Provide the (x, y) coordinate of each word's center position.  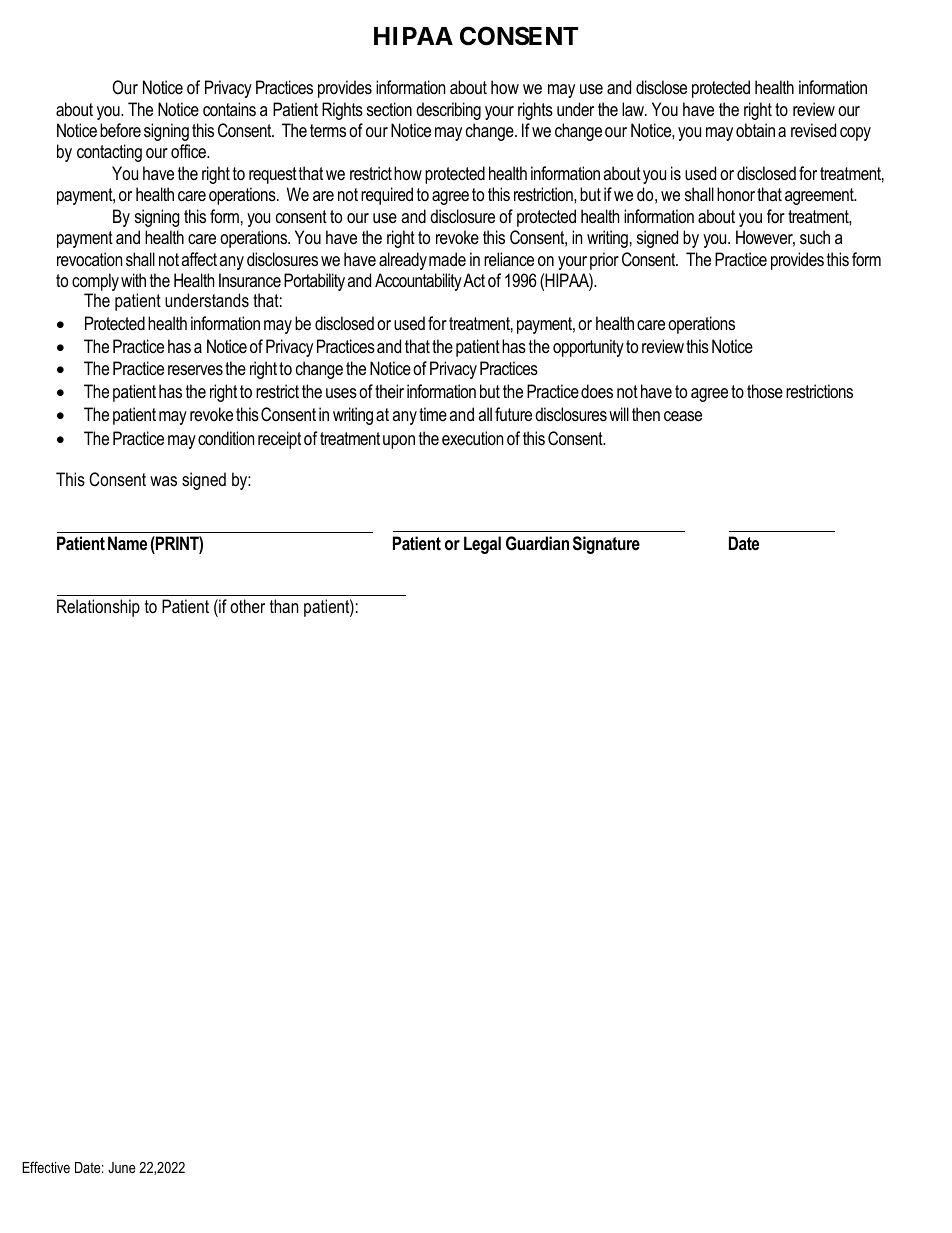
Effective (46, 1167)
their (389, 391)
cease (683, 416)
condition (226, 438)
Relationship (98, 608)
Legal (482, 545)
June (122, 1167)
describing (448, 111)
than (284, 606)
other (247, 606)
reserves (195, 370)
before (120, 130)
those (765, 391)
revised (813, 130)
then (646, 414)
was (163, 481)
